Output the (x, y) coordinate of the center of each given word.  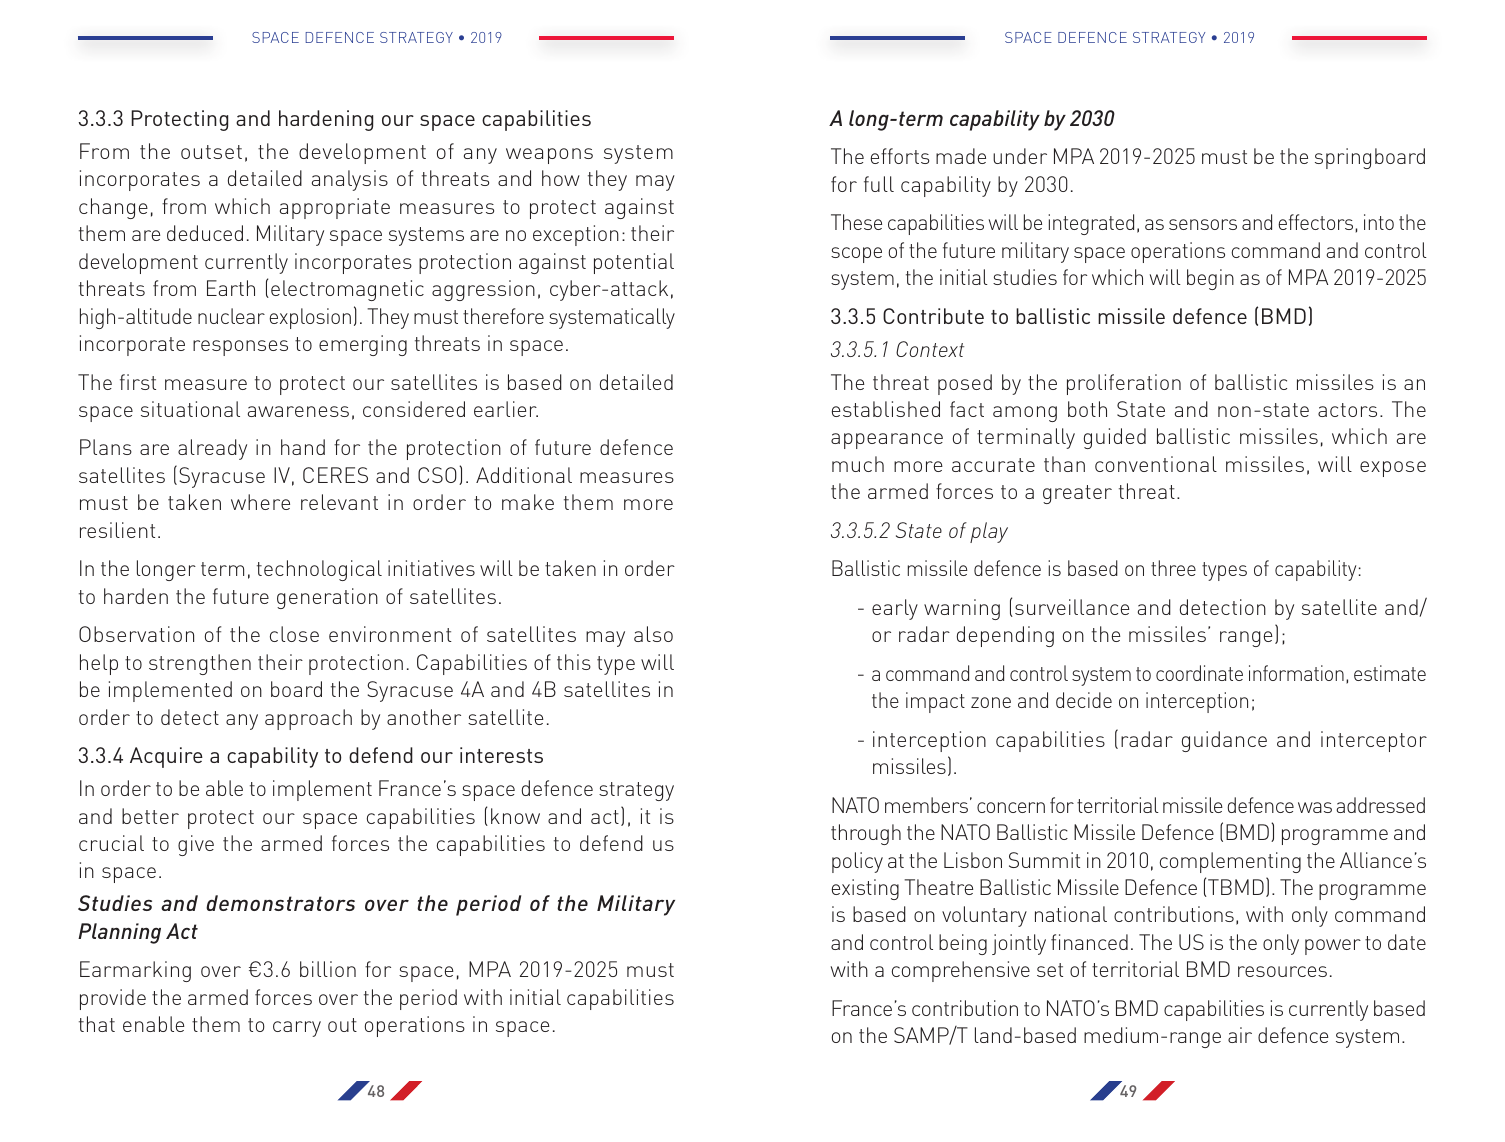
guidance (1224, 741)
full (879, 184)
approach (308, 719)
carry (297, 1029)
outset (211, 152)
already (212, 449)
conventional (1156, 464)
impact (935, 702)
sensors (1203, 224)
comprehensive (961, 971)
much (858, 464)
